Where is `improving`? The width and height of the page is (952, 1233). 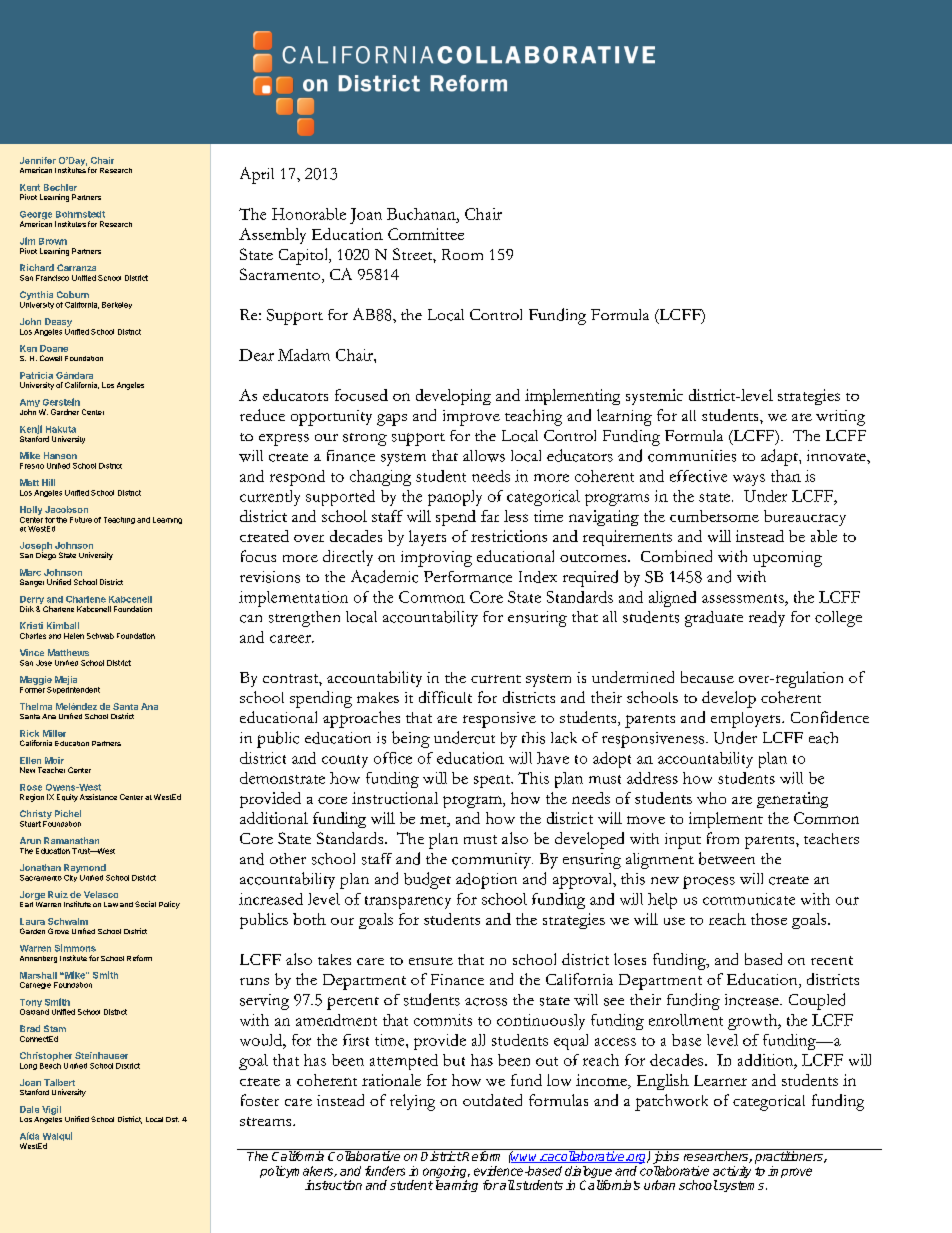
improving is located at coordinates (436, 559).
